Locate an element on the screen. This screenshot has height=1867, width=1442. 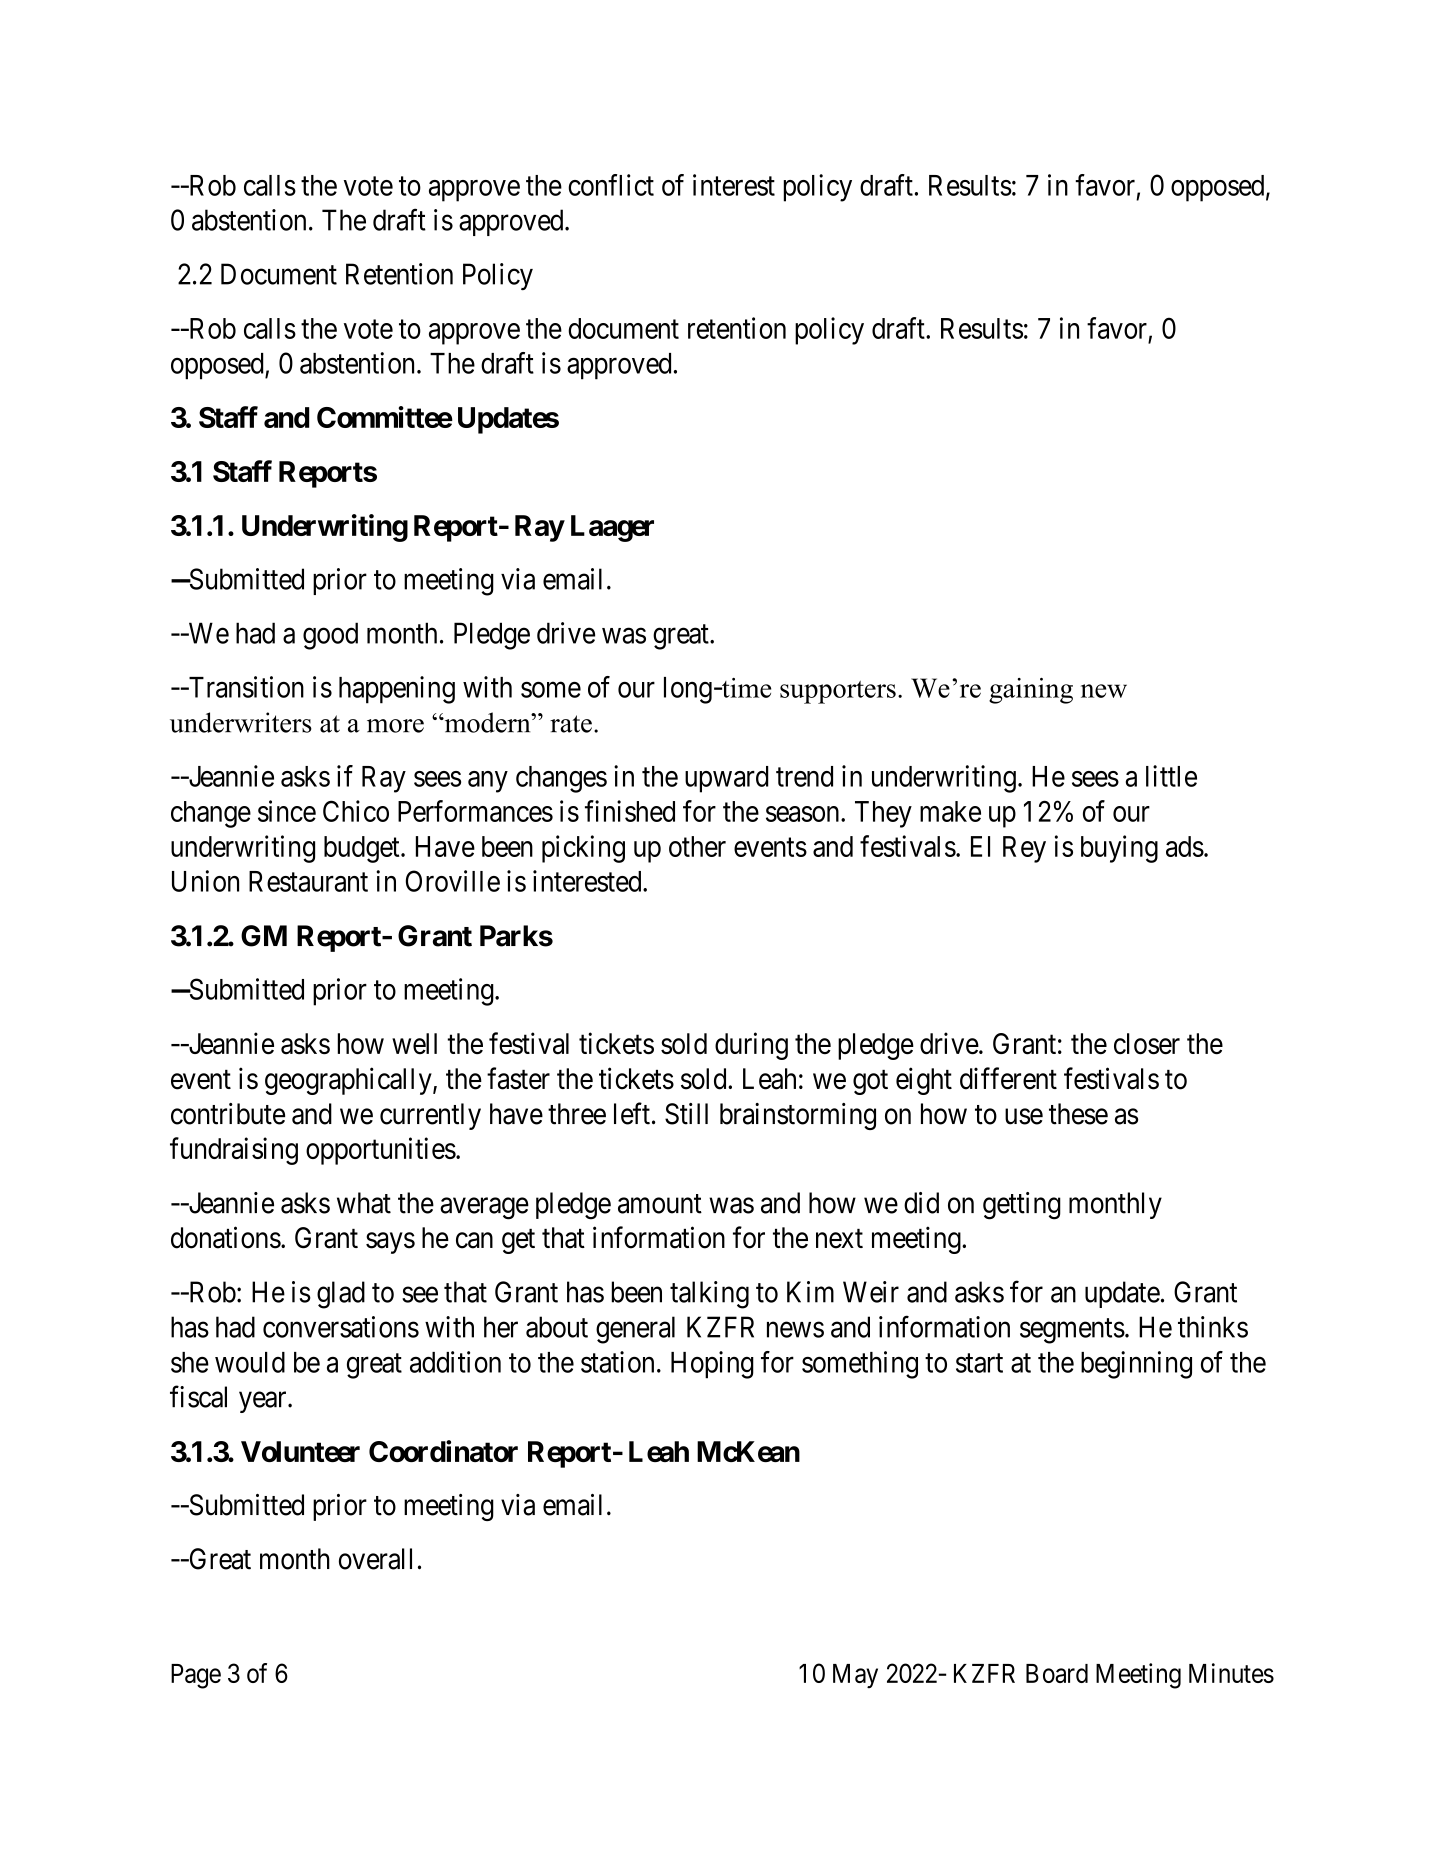
conflict is located at coordinates (611, 185).
